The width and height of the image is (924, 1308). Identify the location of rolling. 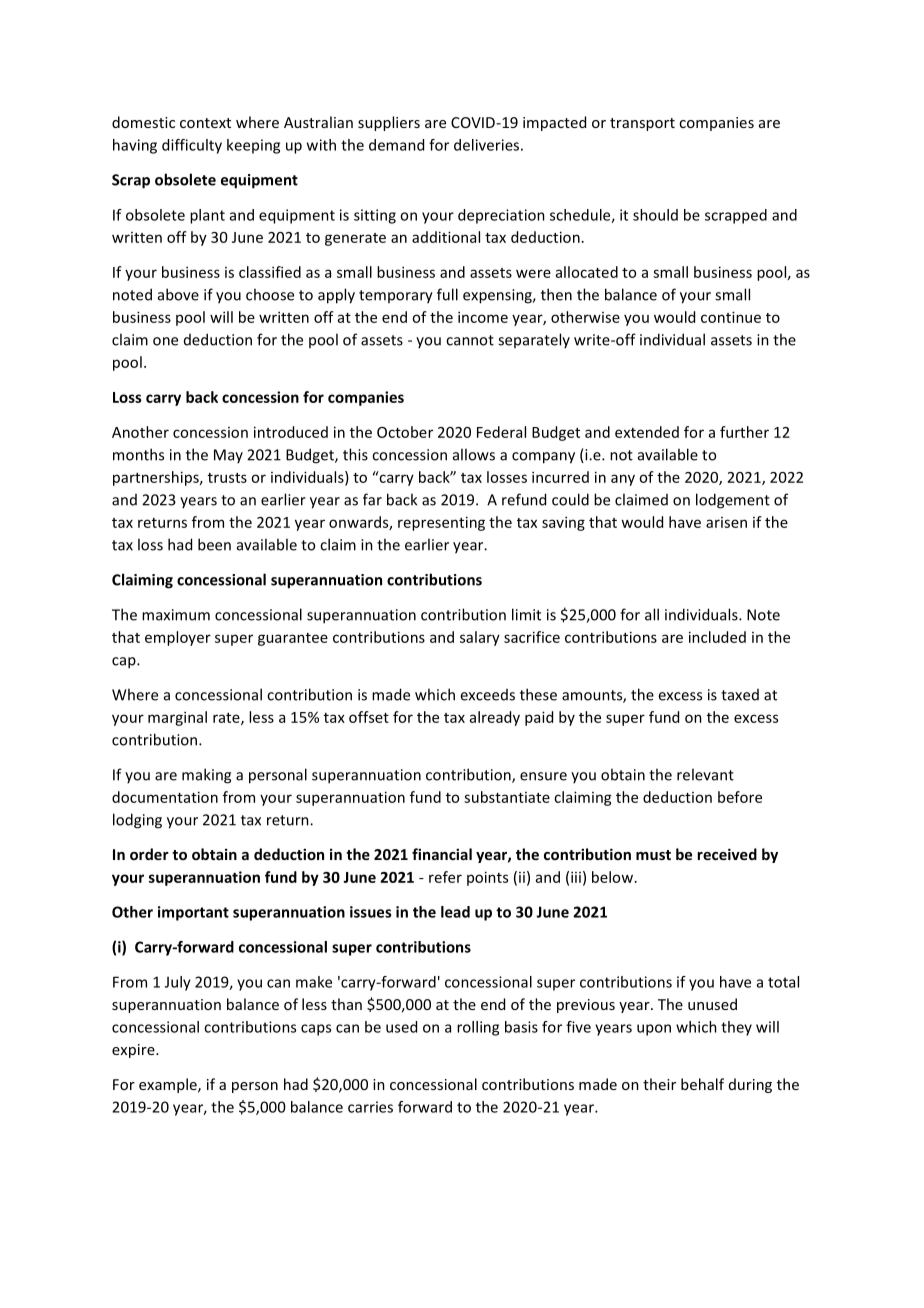
(478, 1028).
